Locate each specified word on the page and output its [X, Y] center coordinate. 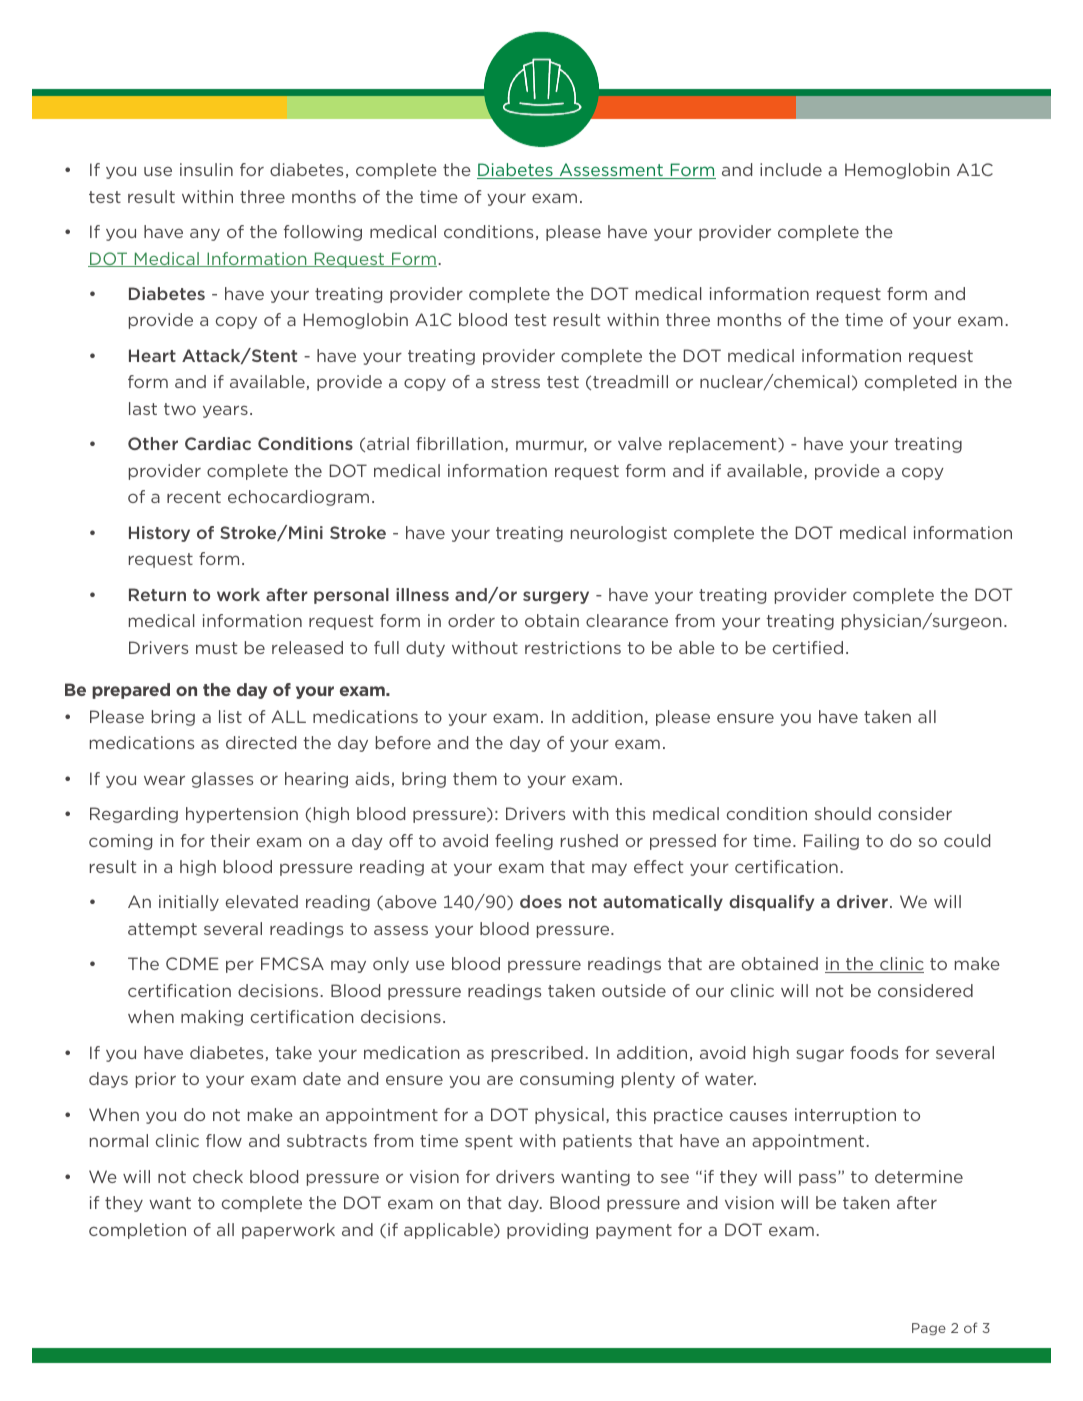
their [230, 840]
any [205, 234]
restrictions [573, 647]
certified [808, 647]
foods [874, 1052]
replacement [724, 445]
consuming [567, 1080]
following [323, 233]
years [225, 411]
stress [515, 382]
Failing [831, 842]
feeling [524, 842]
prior [156, 1080]
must [217, 648]
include [791, 169]
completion [137, 1231]
